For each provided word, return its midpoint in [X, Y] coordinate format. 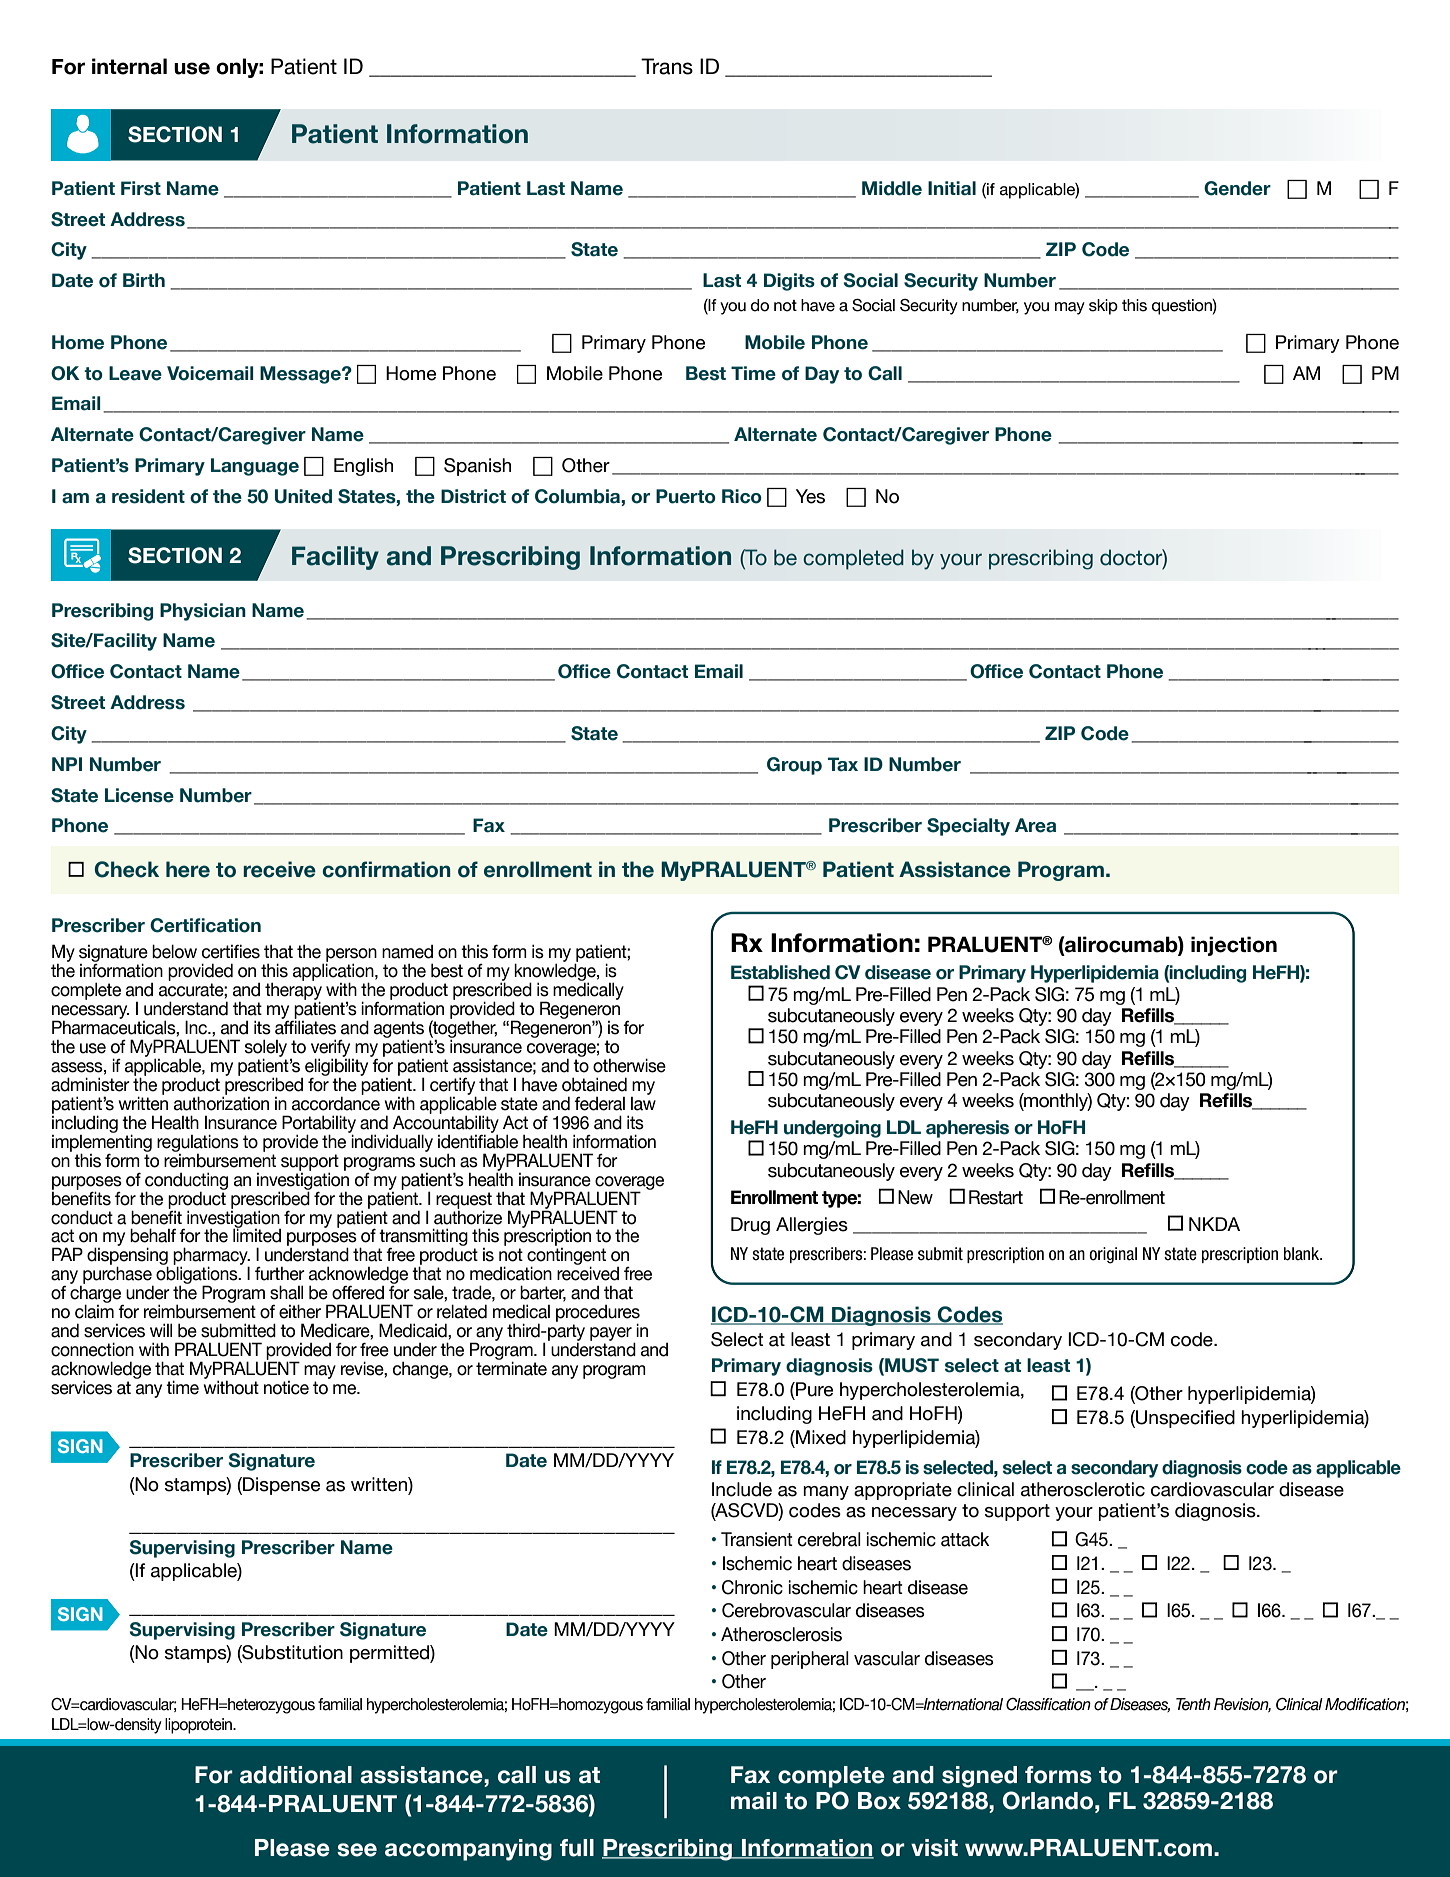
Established [780, 972]
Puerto [686, 496]
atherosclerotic [1083, 1489]
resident [148, 496]
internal [129, 66]
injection [1234, 946]
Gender [1237, 188]
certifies [231, 951]
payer [611, 1334]
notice [286, 1388]
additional [296, 1775]
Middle [892, 188]
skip [1103, 307]
